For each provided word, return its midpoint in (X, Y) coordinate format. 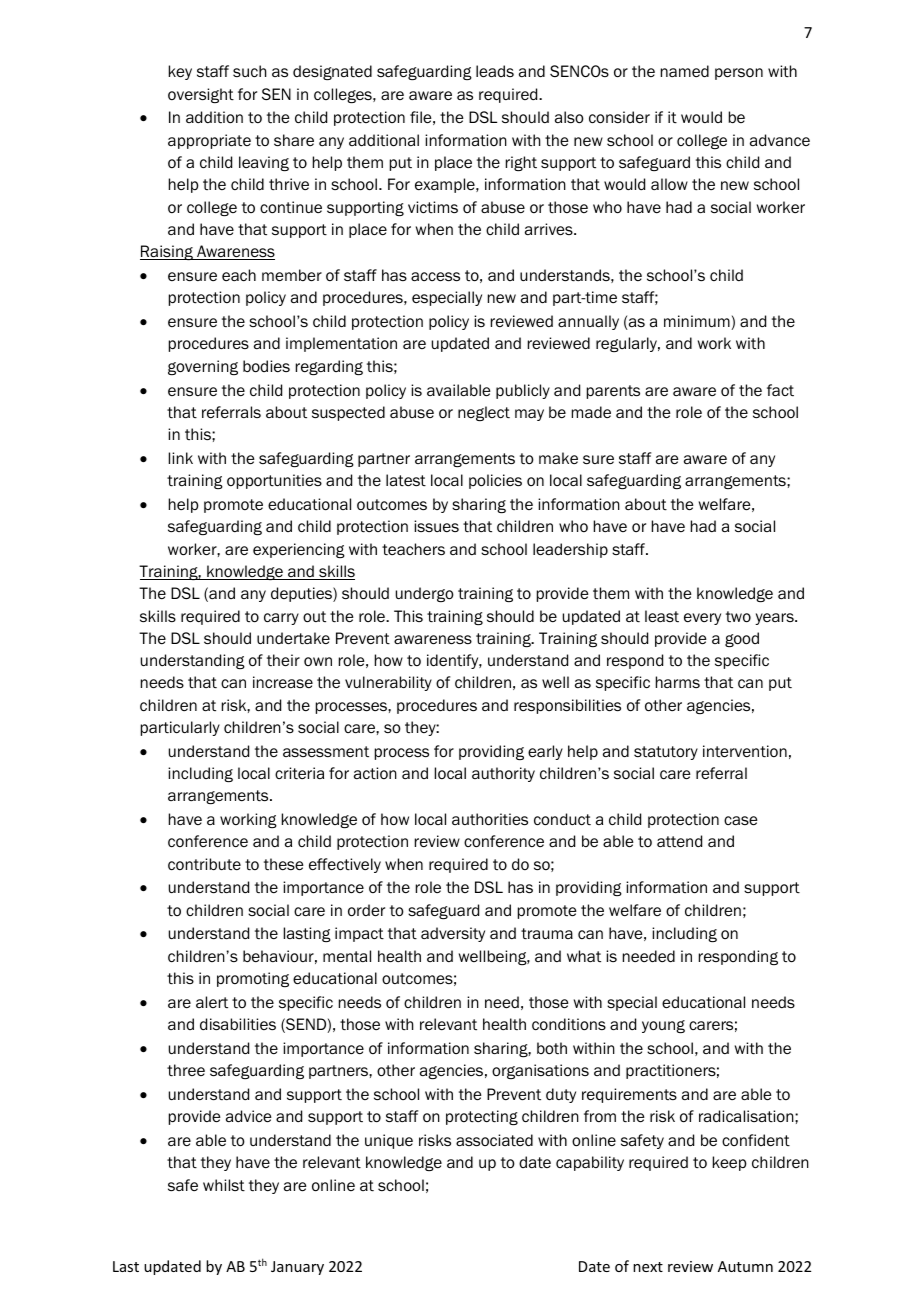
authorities (490, 819)
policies (495, 481)
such (249, 71)
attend (679, 841)
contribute (204, 864)
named (685, 71)
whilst (224, 1185)
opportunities (274, 481)
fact (780, 390)
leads (495, 71)
